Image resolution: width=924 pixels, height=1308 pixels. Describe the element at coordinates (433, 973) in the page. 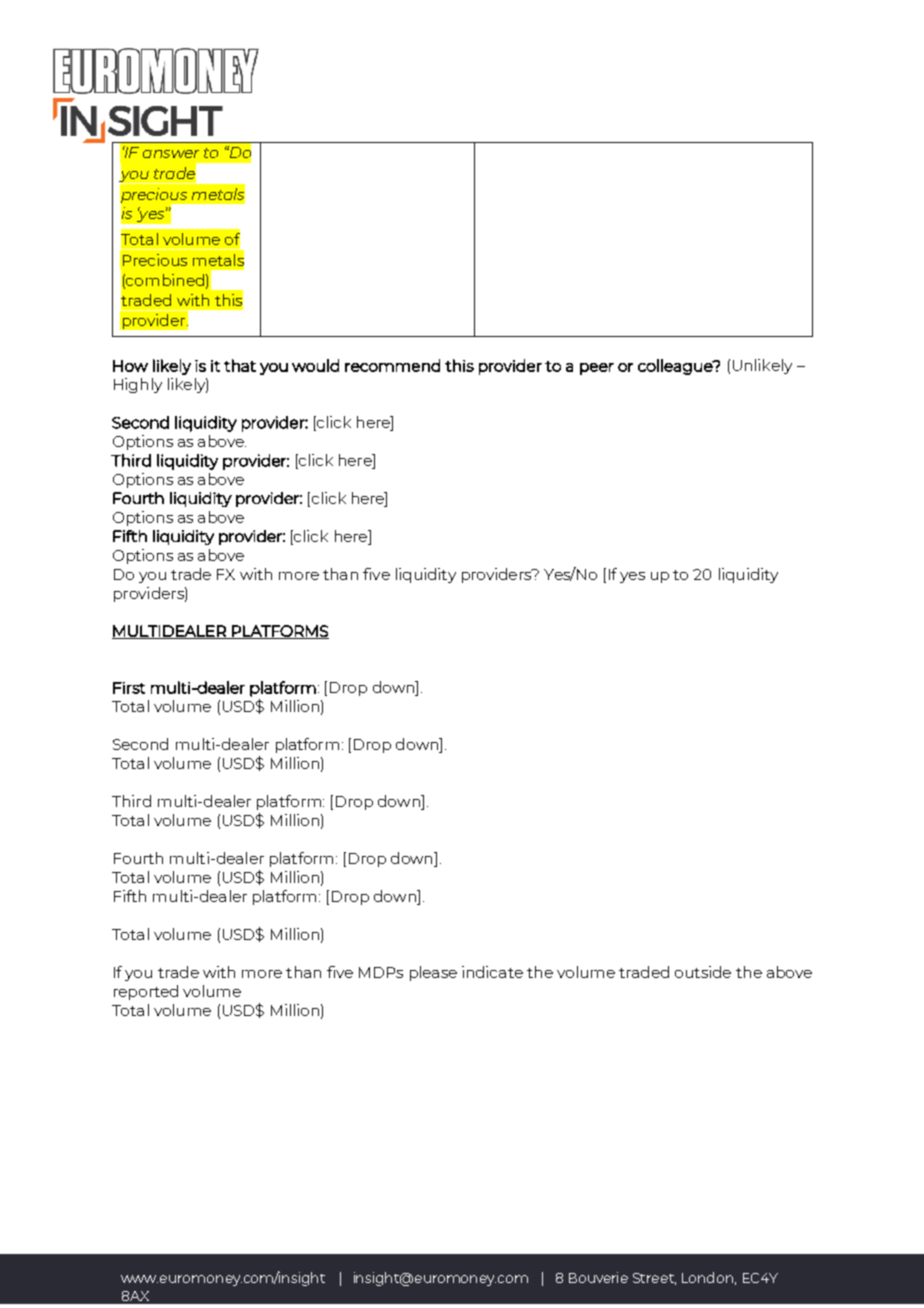

I see `please` at that location.
